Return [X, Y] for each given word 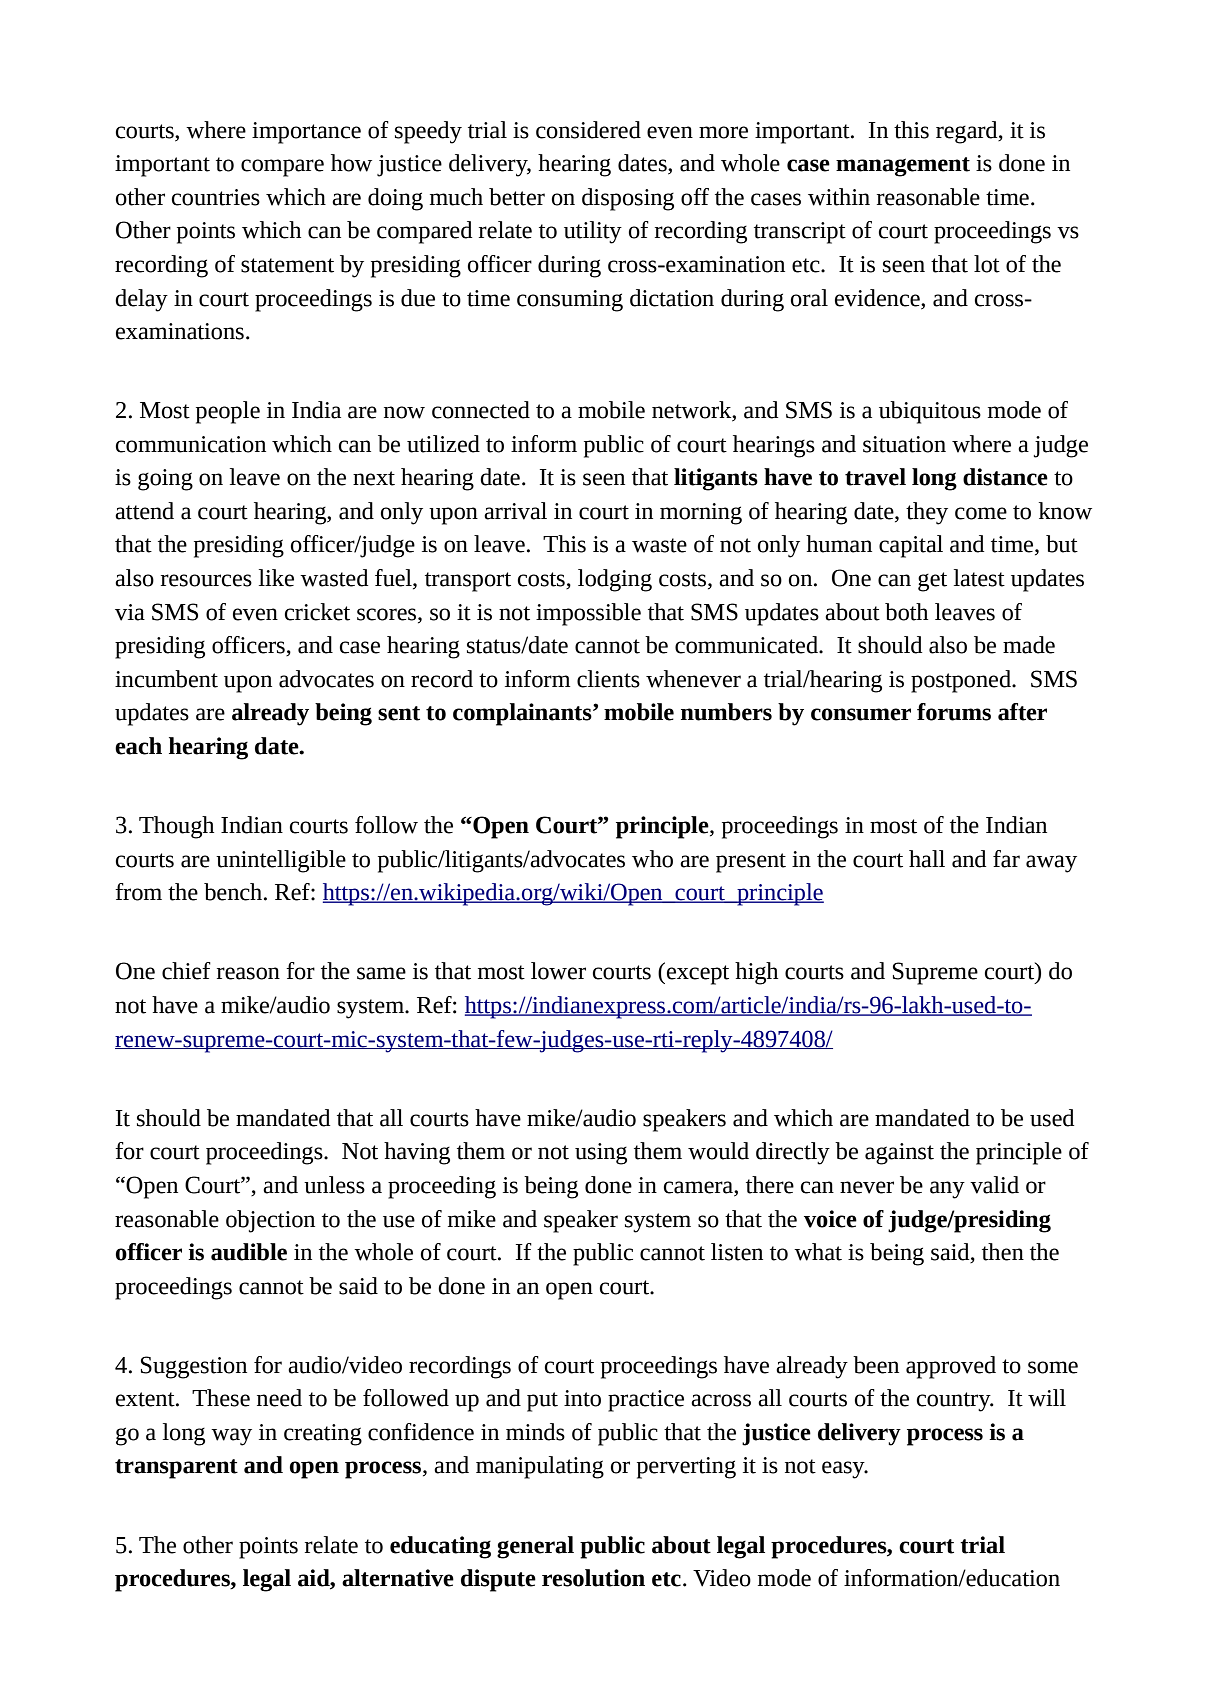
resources [206, 580]
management [903, 167]
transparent [176, 1469]
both [906, 612]
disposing [628, 199]
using [601, 1154]
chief [186, 971]
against [899, 1154]
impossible [588, 614]
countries [215, 197]
